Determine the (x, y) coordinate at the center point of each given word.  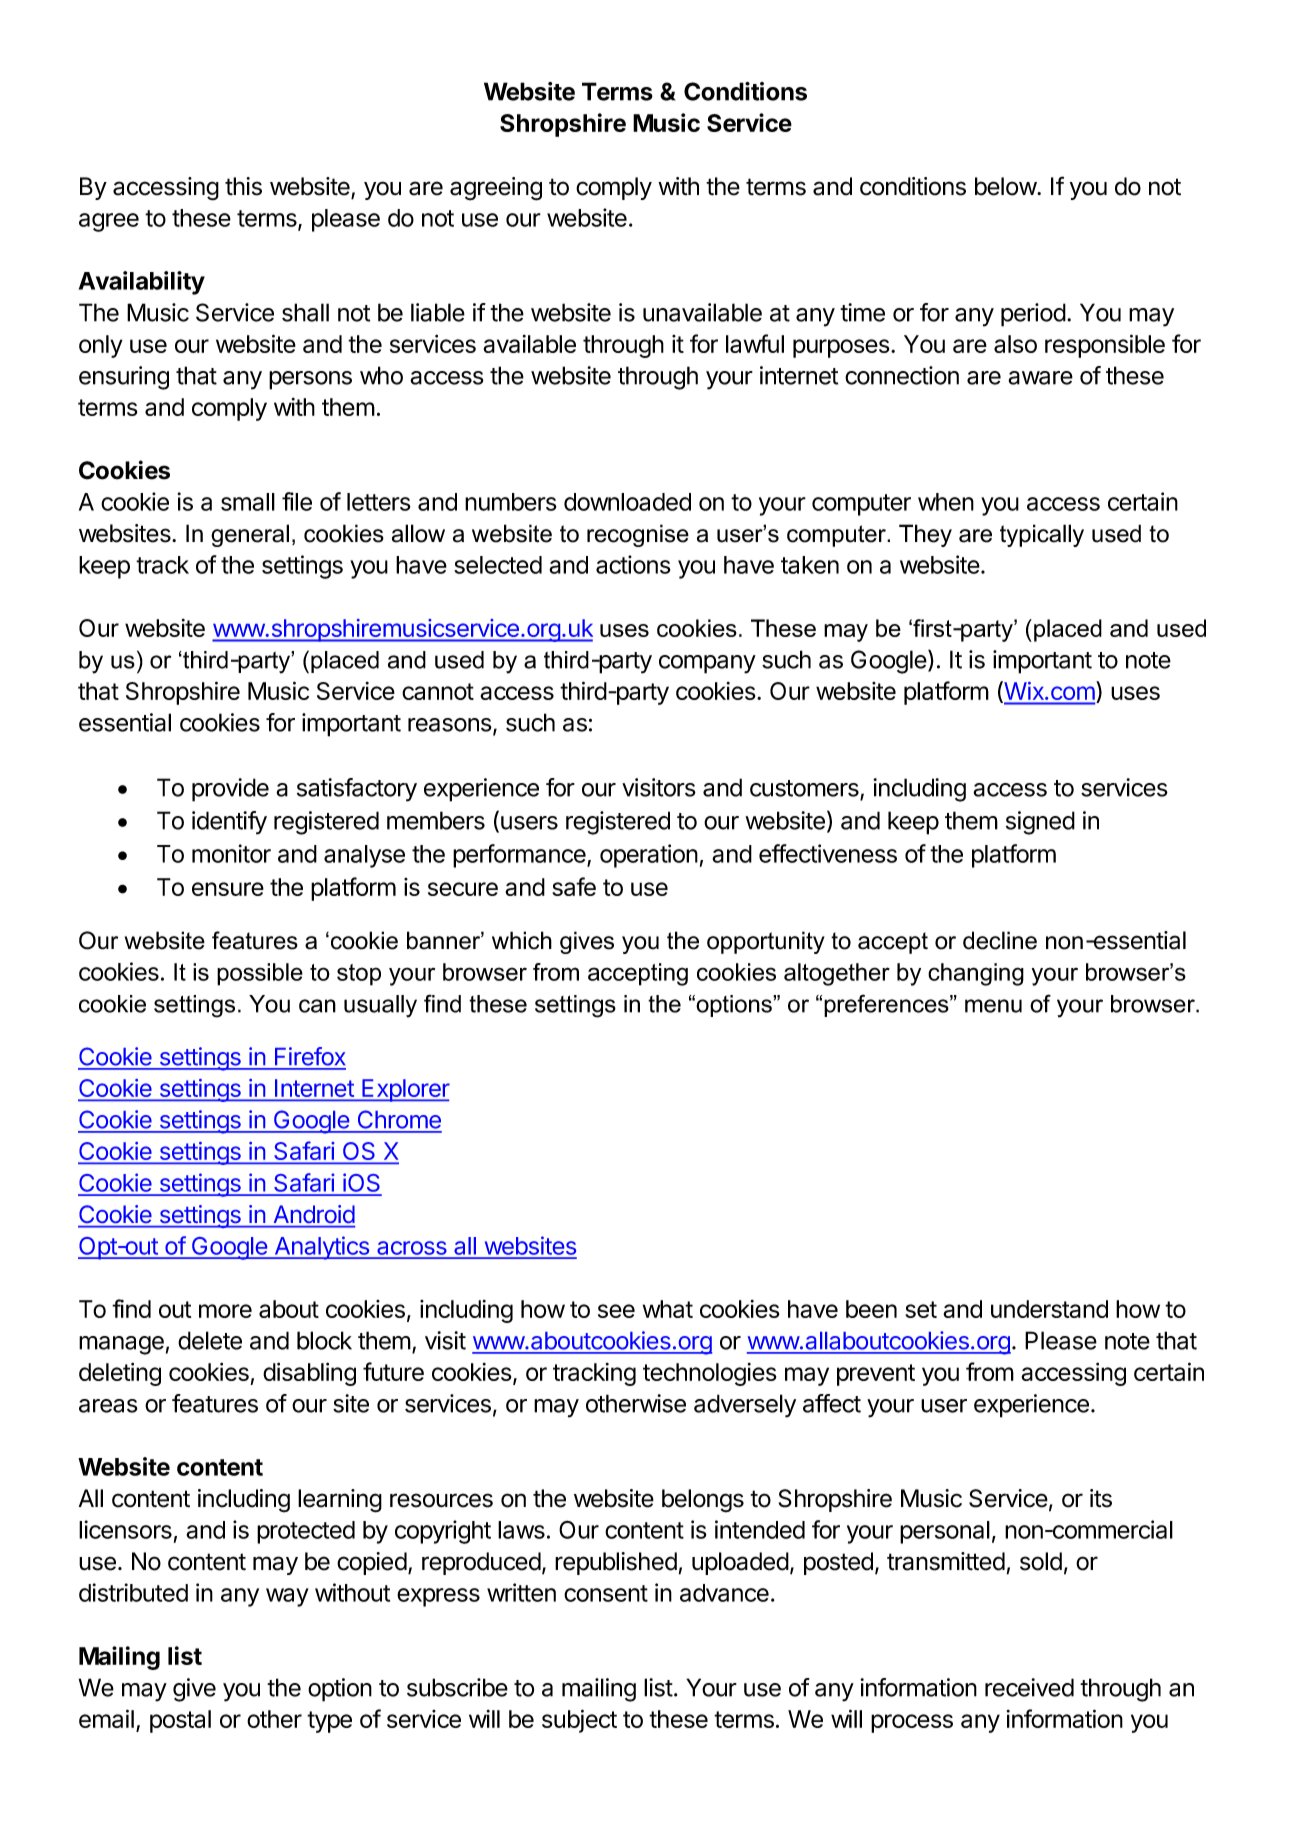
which (522, 940)
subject (579, 1721)
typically (1042, 535)
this (243, 186)
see (616, 1311)
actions (633, 564)
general (250, 535)
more (225, 1311)
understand (1049, 1309)
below (1006, 186)
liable (438, 312)
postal (180, 1721)
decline (1000, 940)
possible (260, 974)
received (1029, 1687)
